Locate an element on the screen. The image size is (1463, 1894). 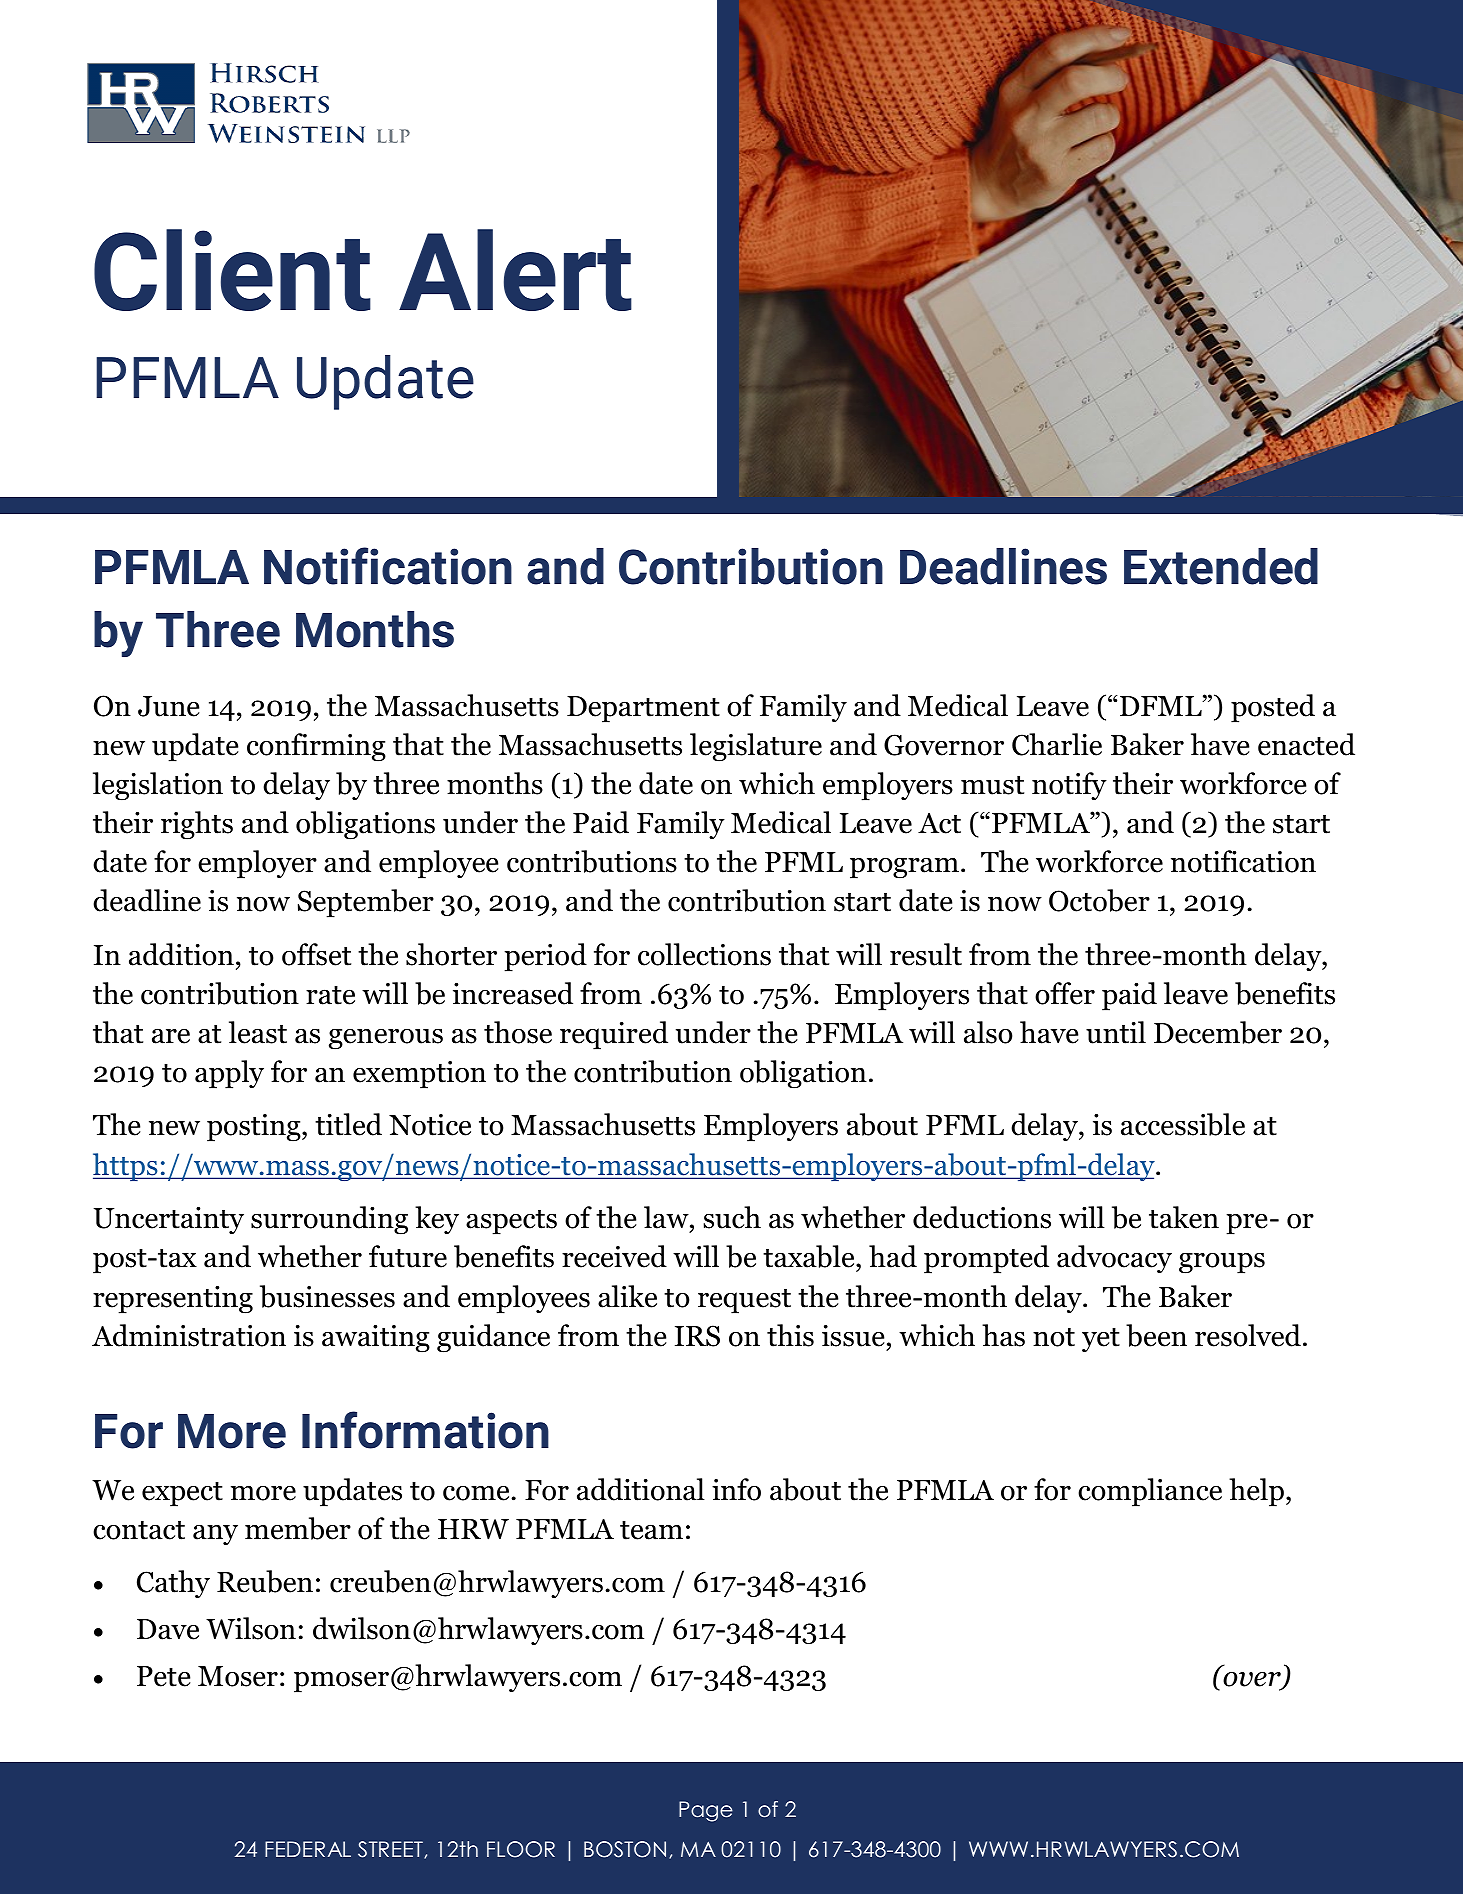
until is located at coordinates (1116, 1032).
